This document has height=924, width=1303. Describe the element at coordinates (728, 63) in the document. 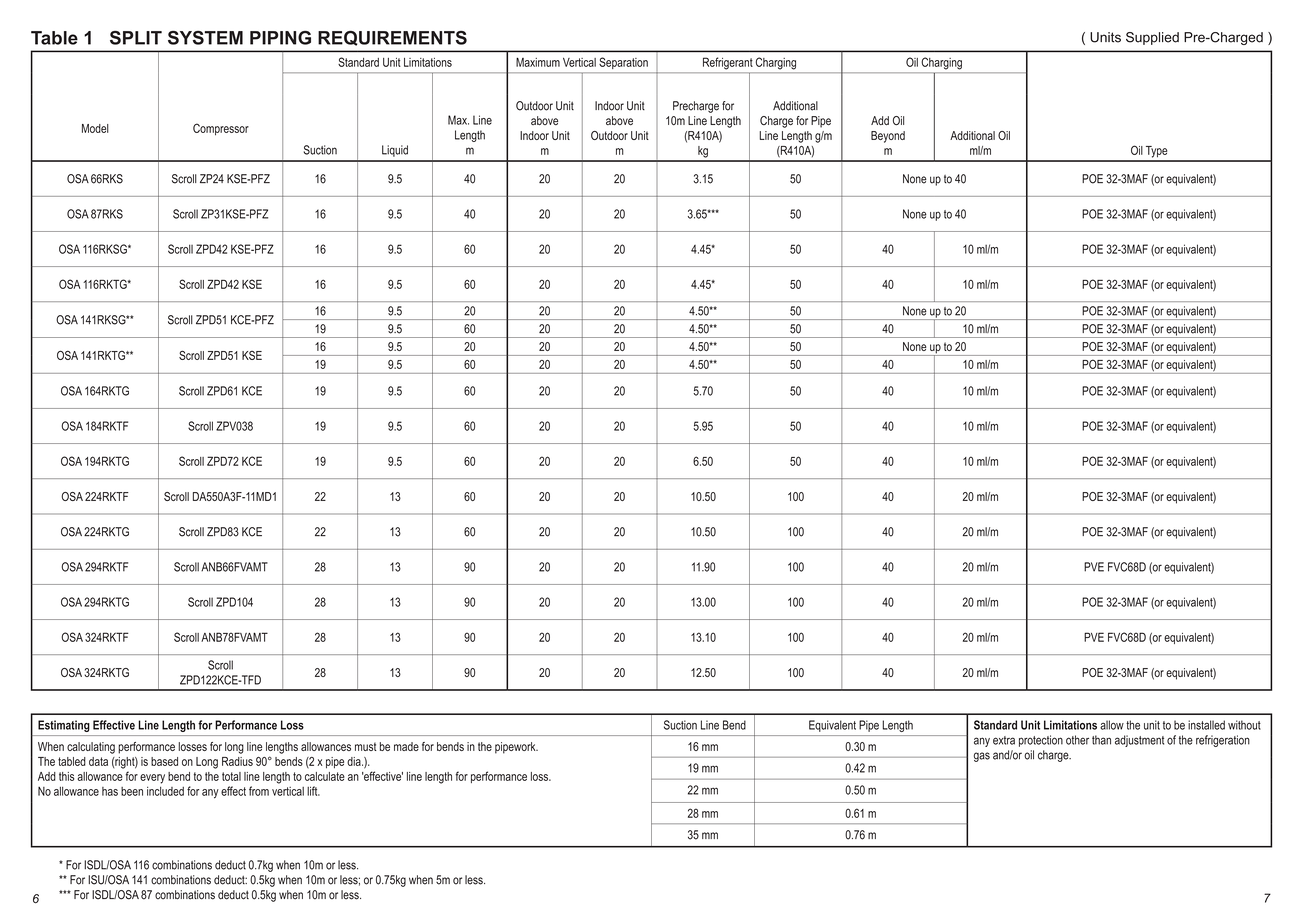

I see `Refrigerant` at that location.
